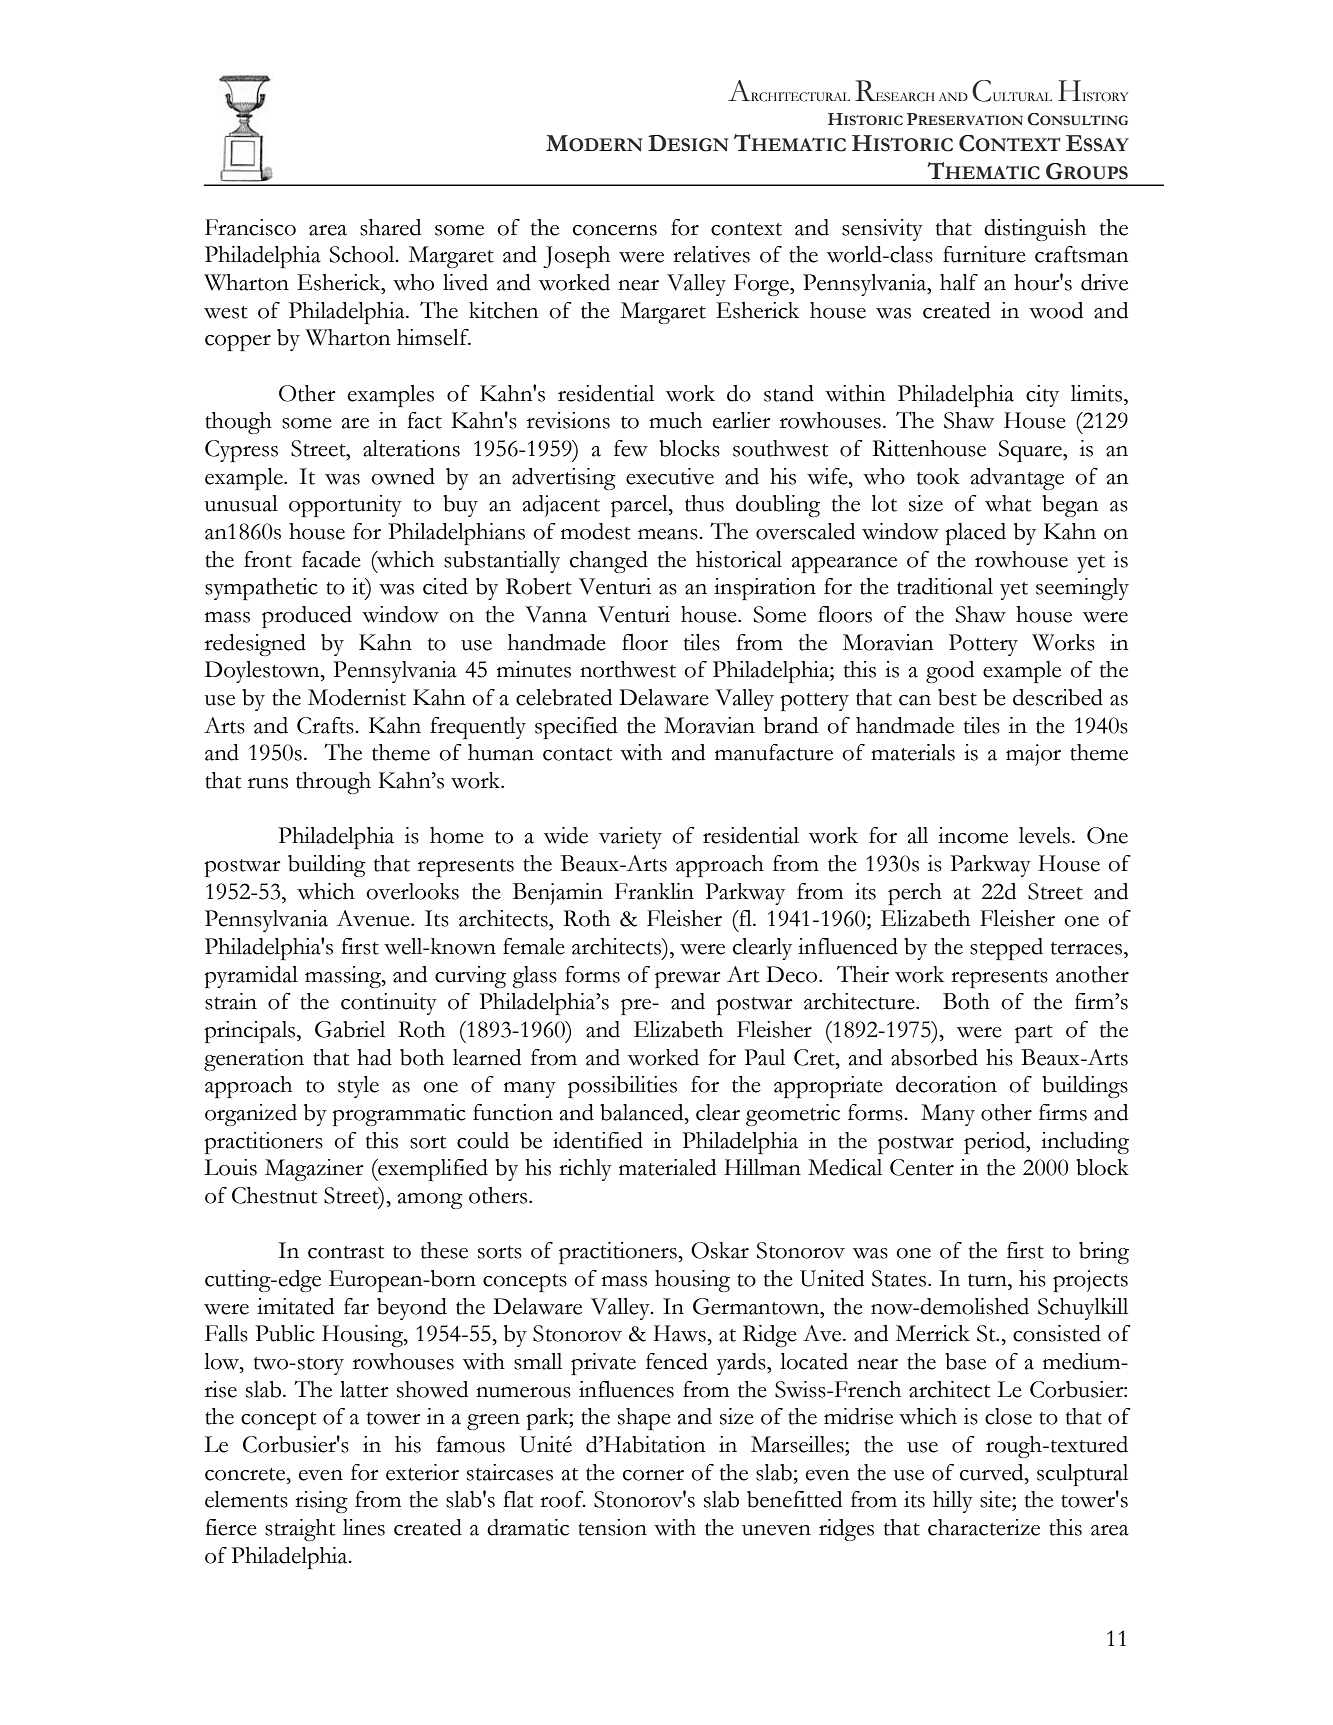 This image has height=1725, width=1333. What do you see at coordinates (711, 254) in the image?
I see `relatives` at bounding box center [711, 254].
